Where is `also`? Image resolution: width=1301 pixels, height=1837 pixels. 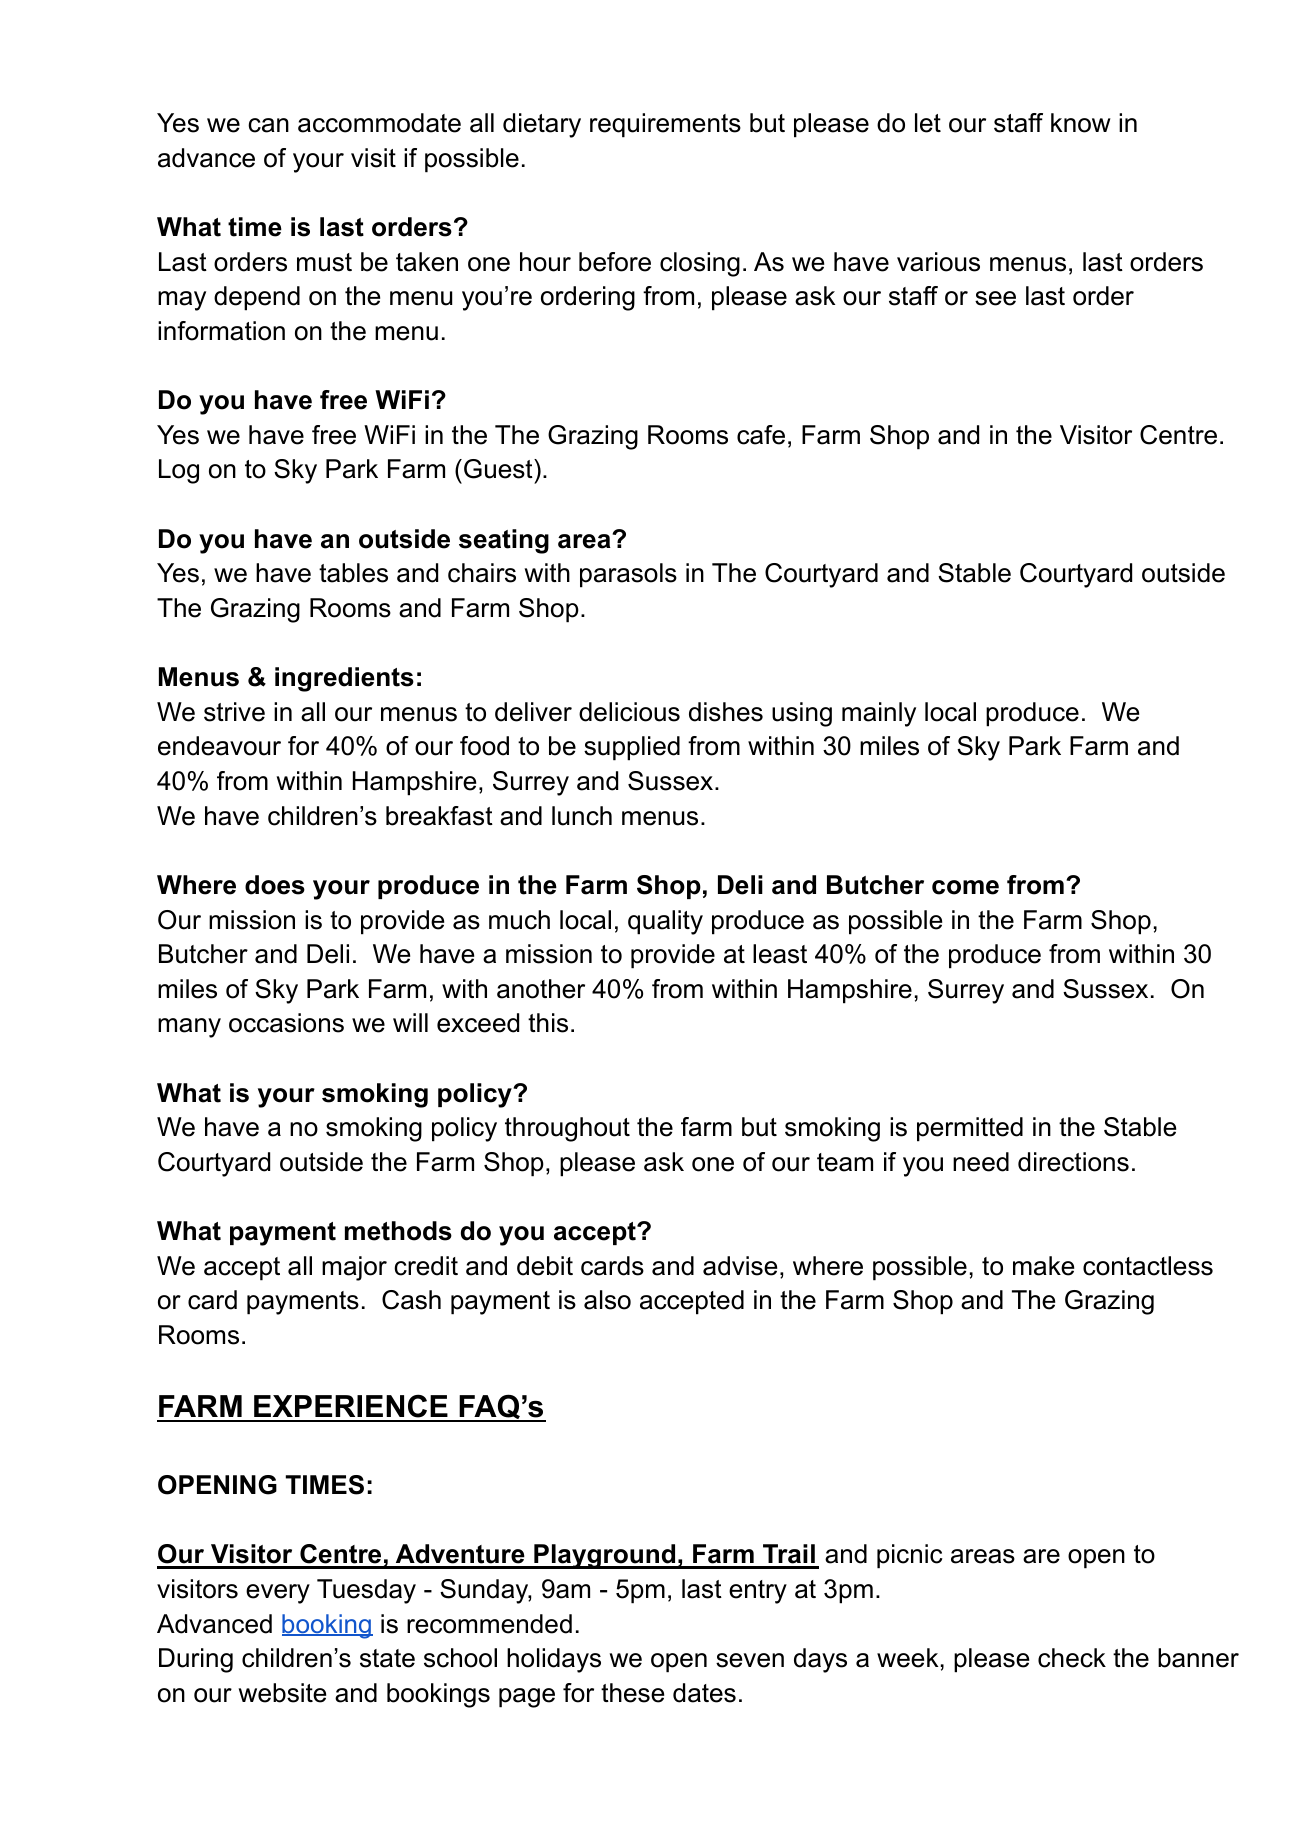 also is located at coordinates (607, 1300).
